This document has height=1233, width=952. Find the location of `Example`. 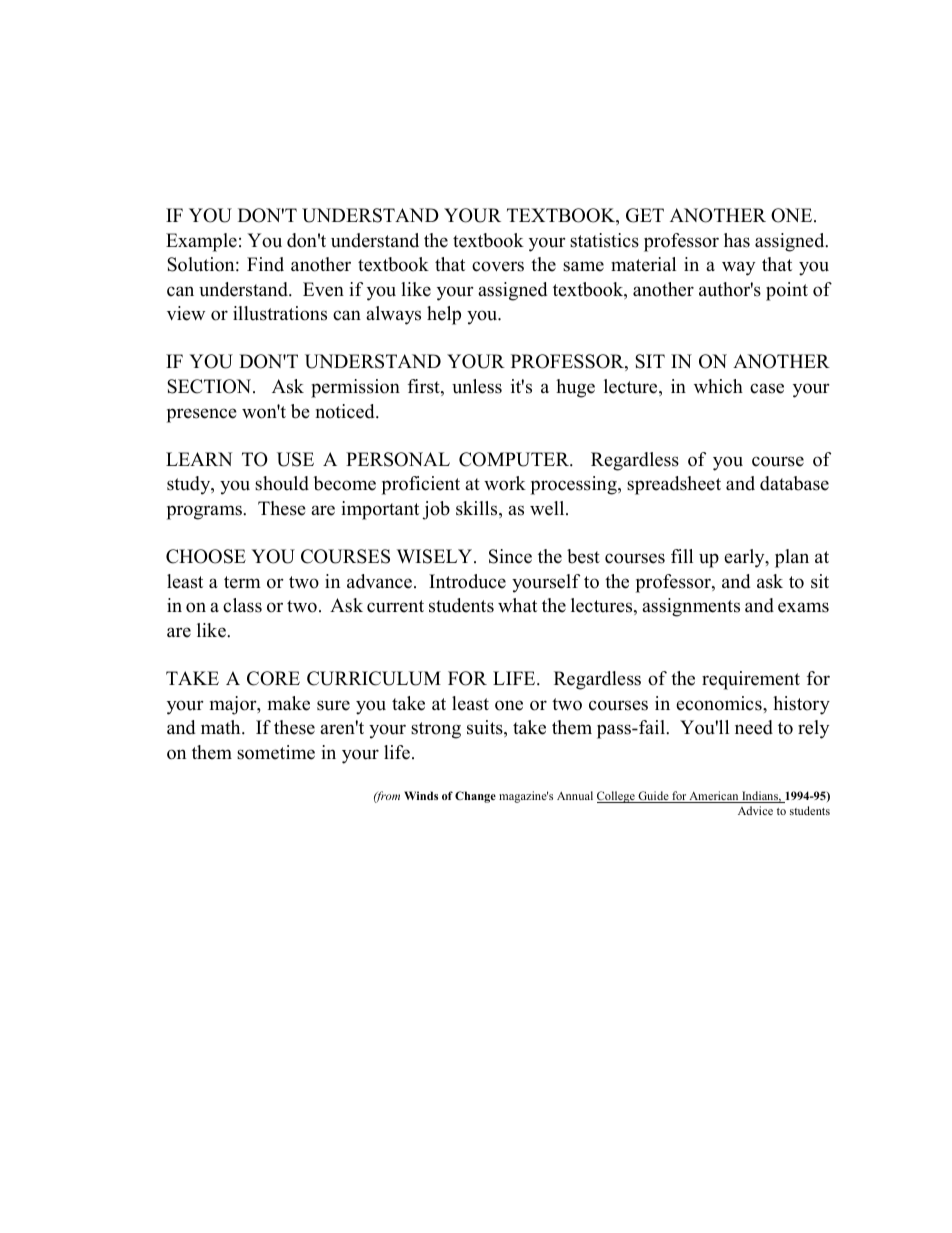

Example is located at coordinates (201, 242).
